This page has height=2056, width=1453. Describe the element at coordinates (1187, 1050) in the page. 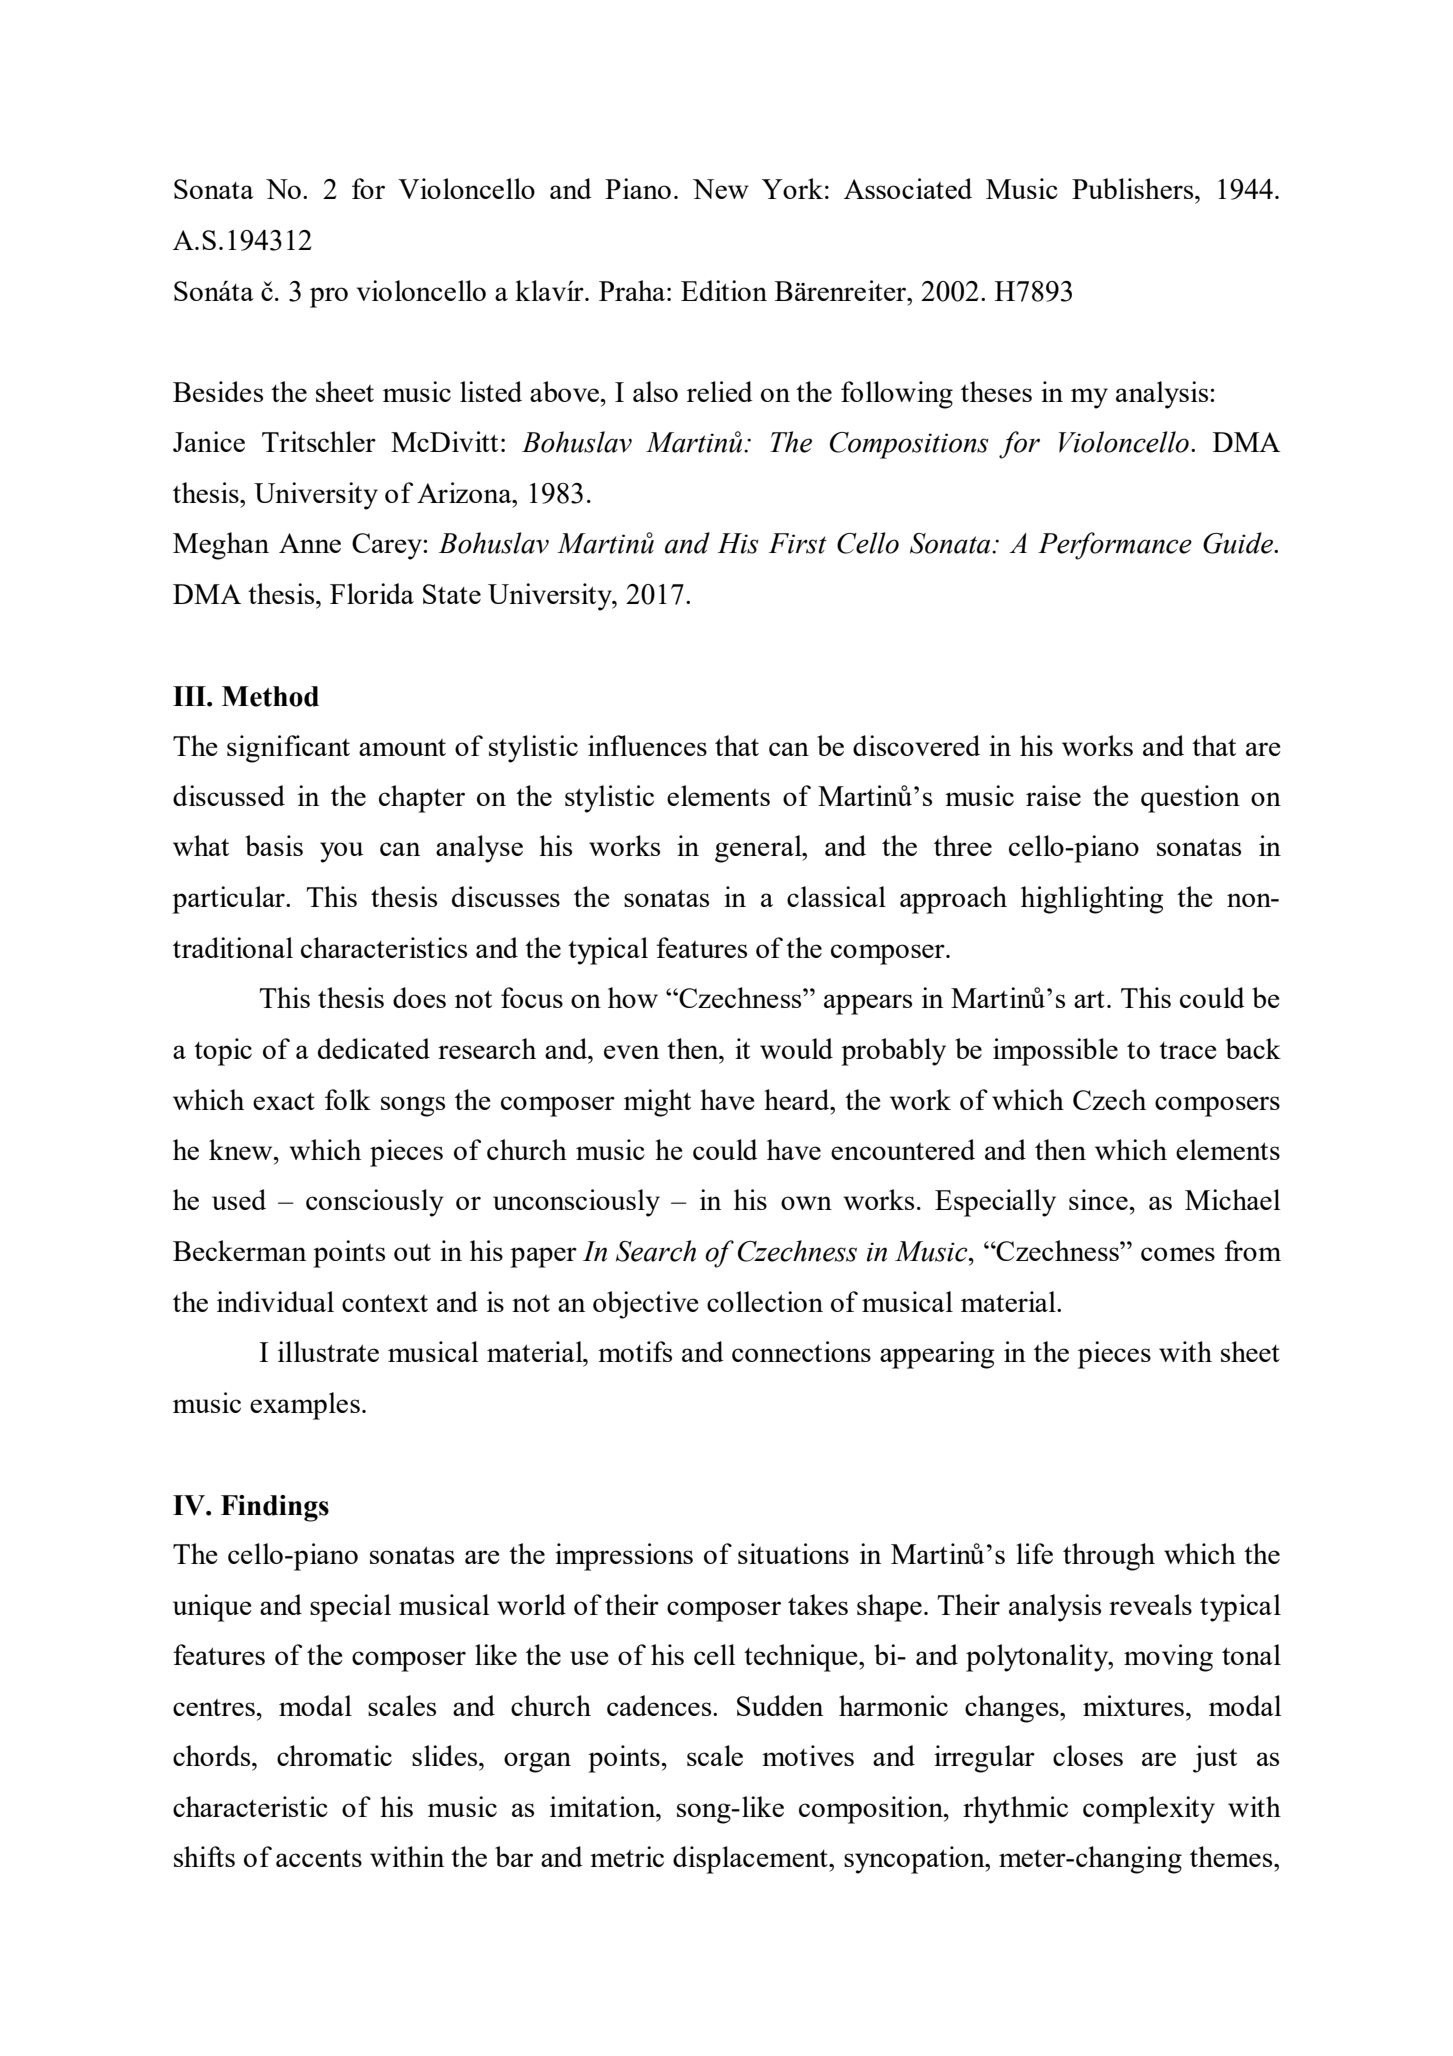

I see `trace` at that location.
